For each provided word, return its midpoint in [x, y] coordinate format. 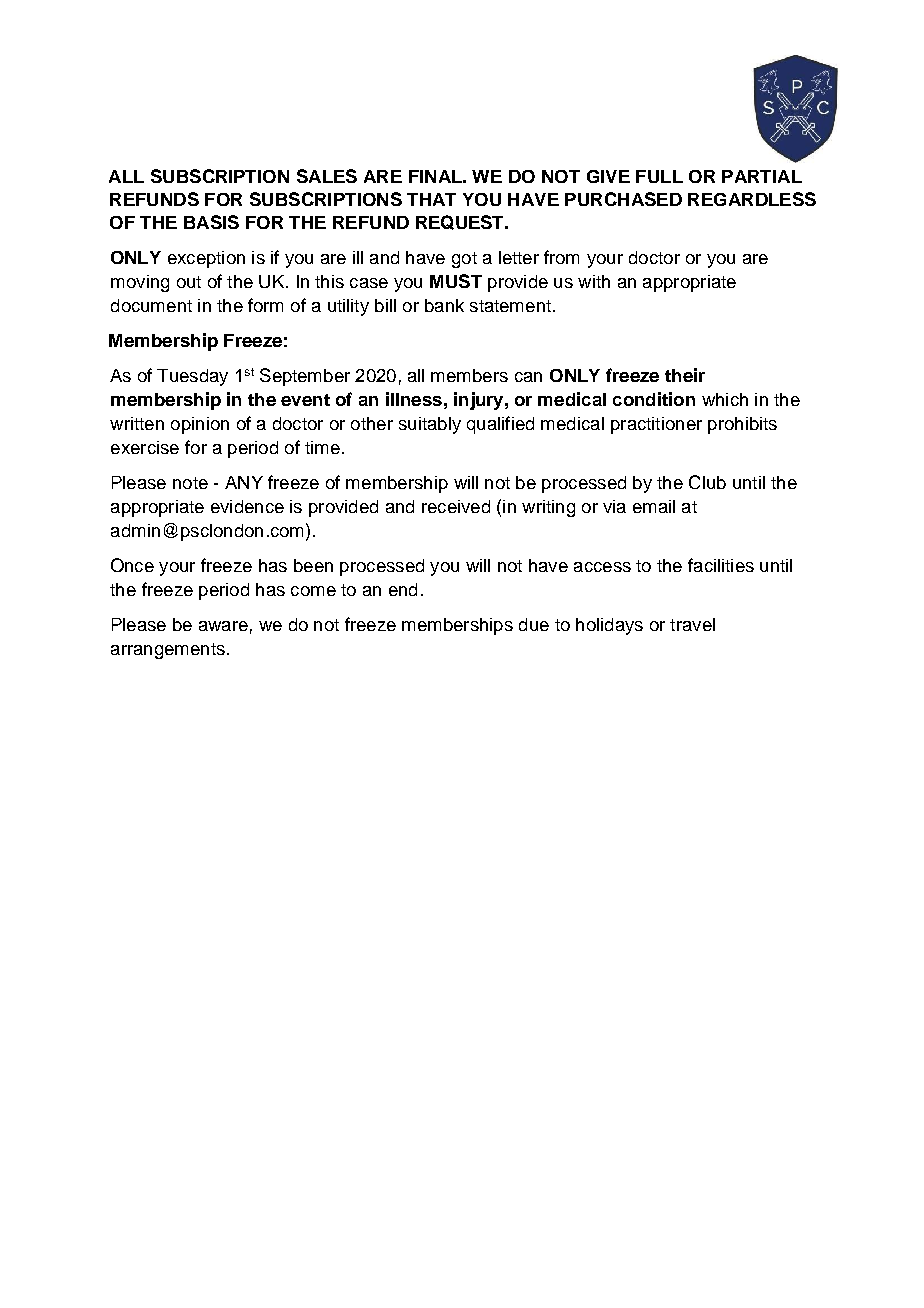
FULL [659, 176]
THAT [431, 199]
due [534, 624]
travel [692, 624]
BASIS [211, 222]
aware [223, 626]
